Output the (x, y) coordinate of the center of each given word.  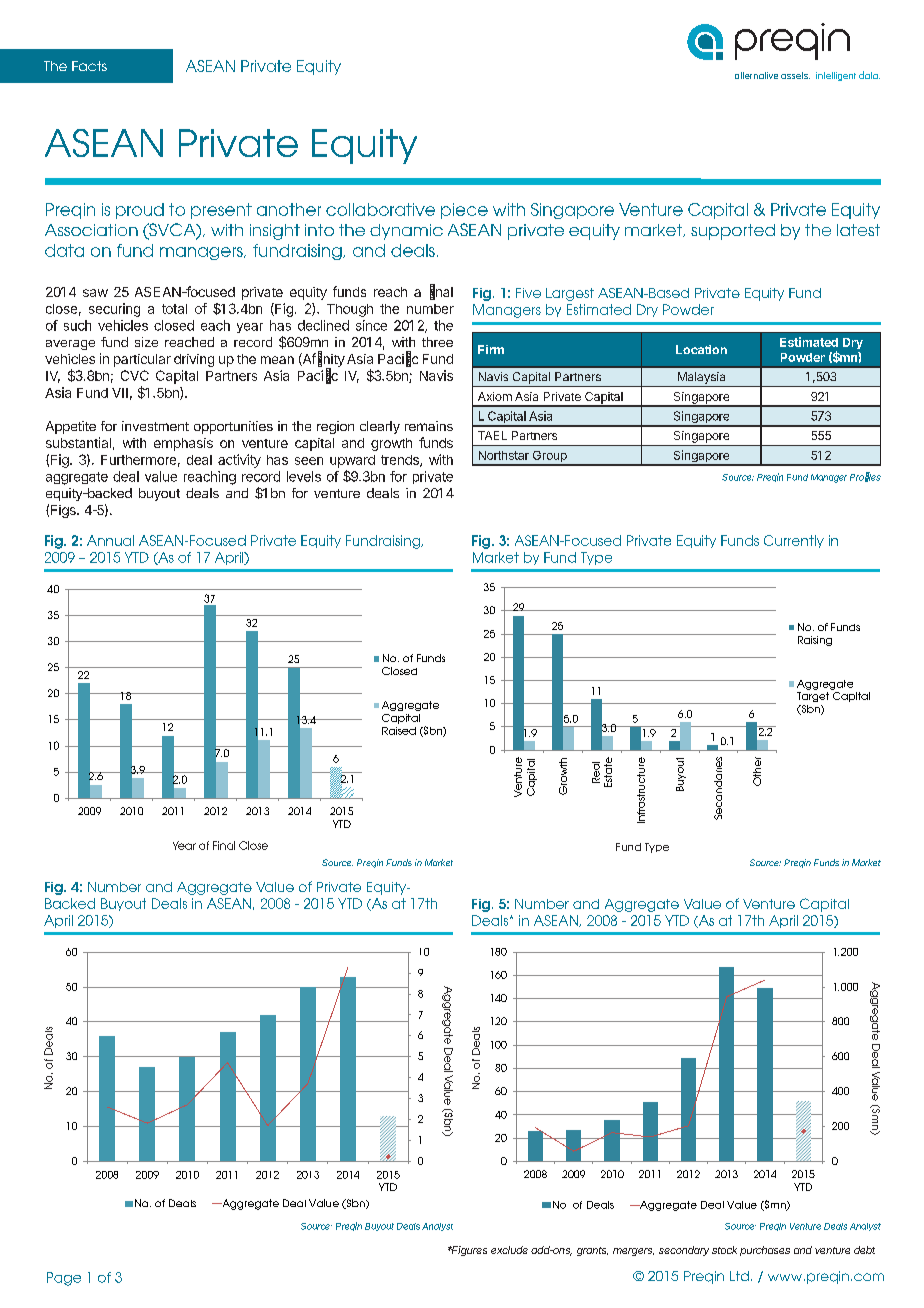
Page (64, 1279)
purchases (765, 1251)
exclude (509, 1250)
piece (464, 211)
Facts (89, 66)
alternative (756, 75)
